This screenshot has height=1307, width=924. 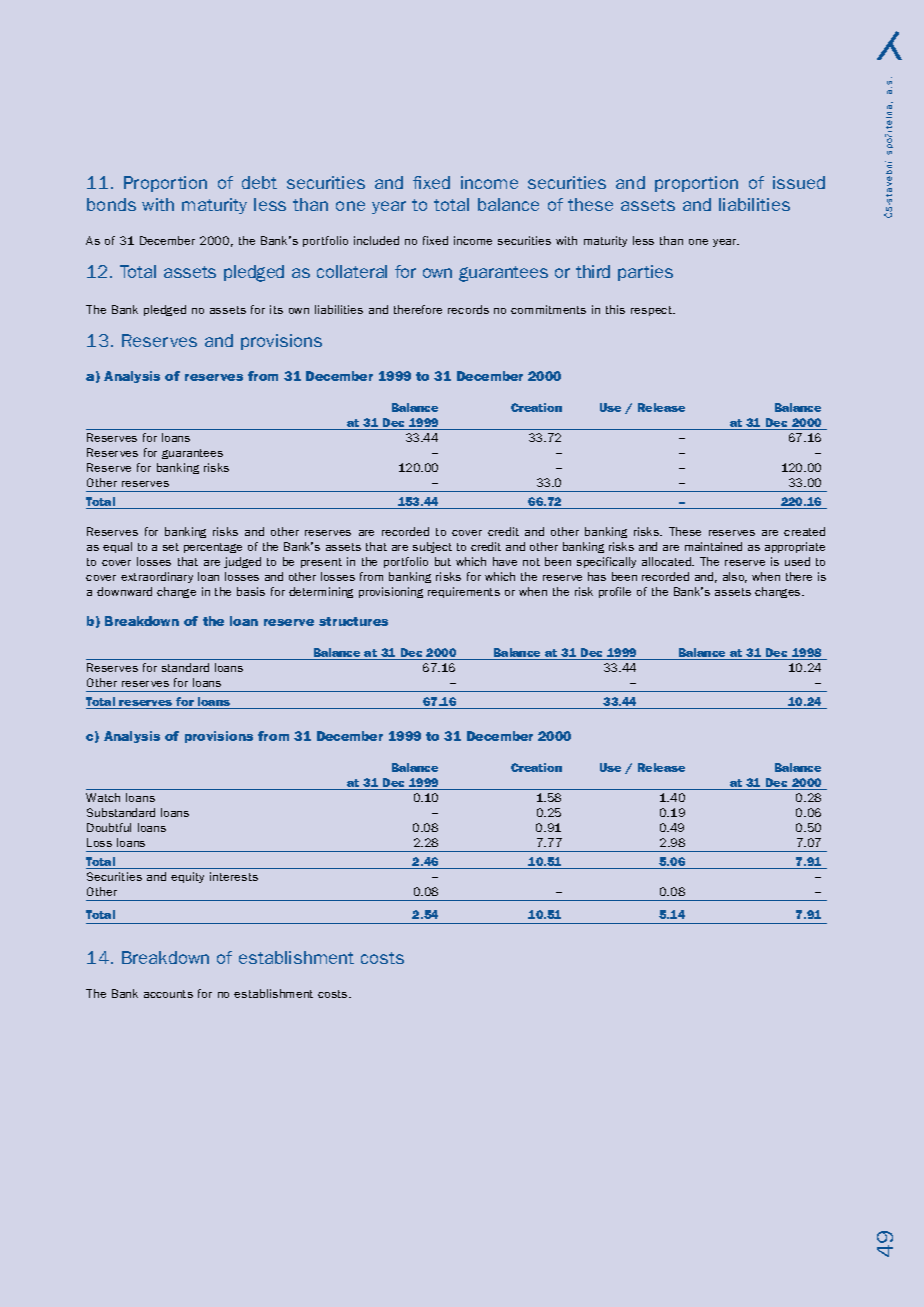 I want to click on accounts, so click(x=168, y=994).
